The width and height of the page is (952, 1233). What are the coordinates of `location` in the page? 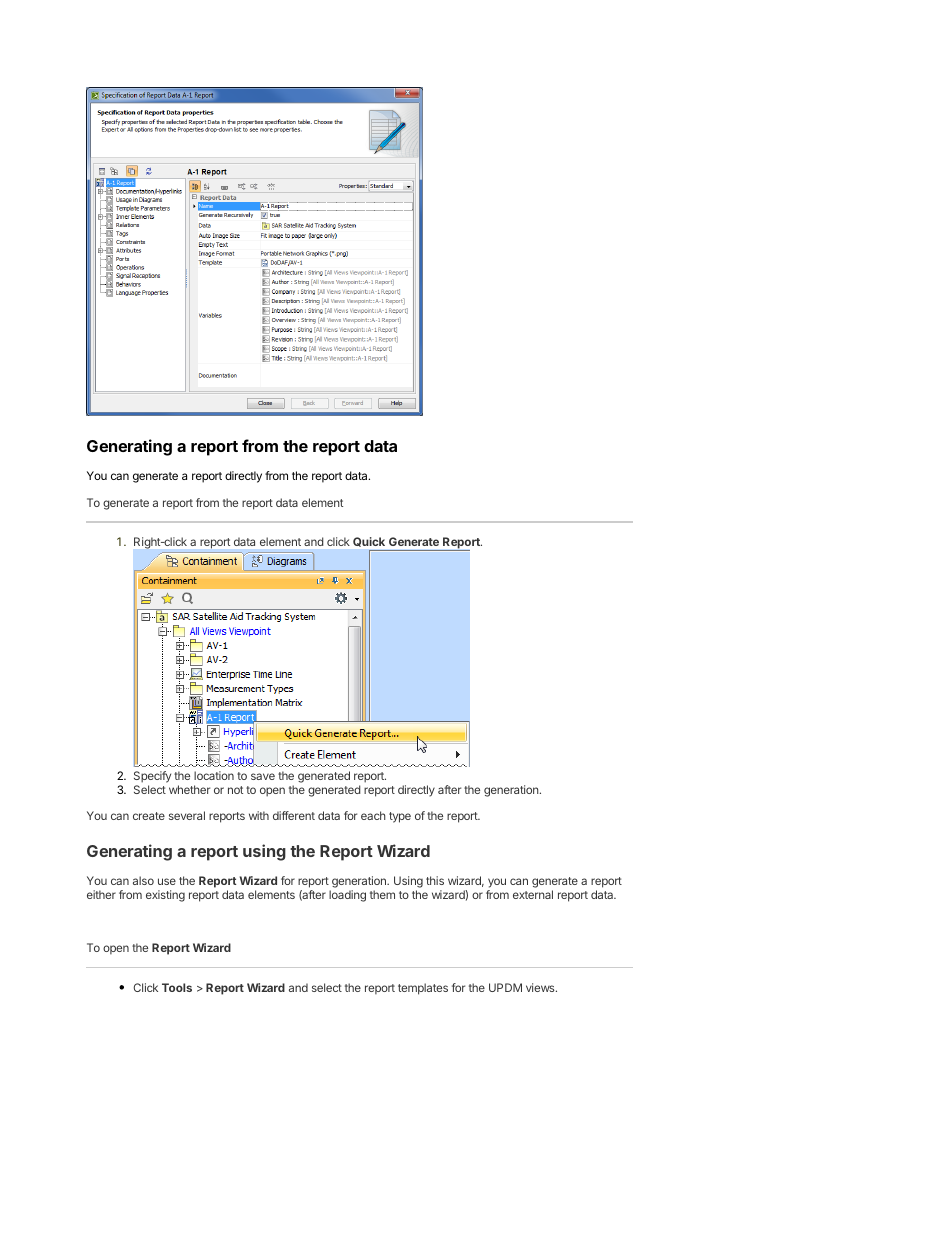 It's located at (214, 775).
